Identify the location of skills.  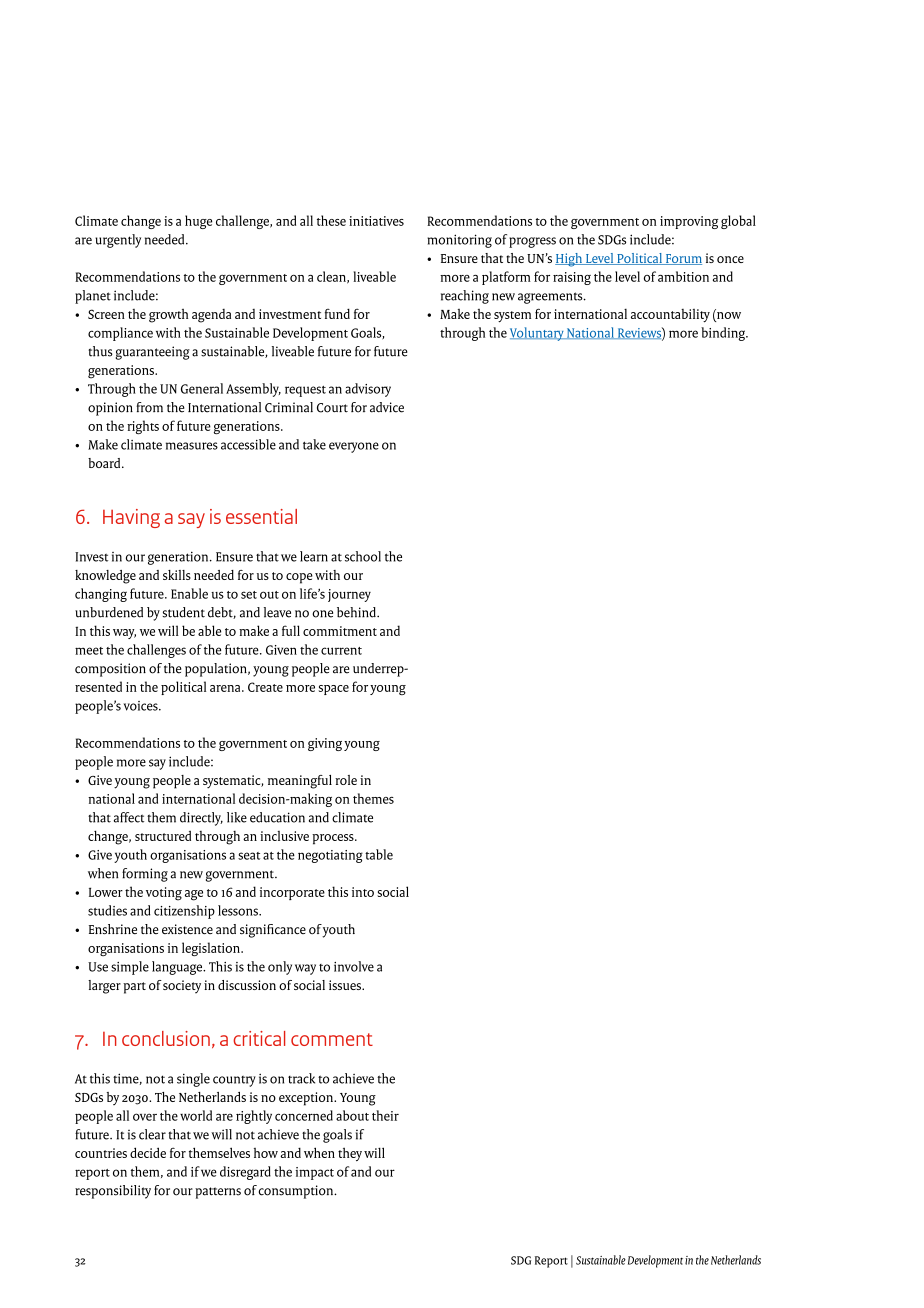
(177, 575).
